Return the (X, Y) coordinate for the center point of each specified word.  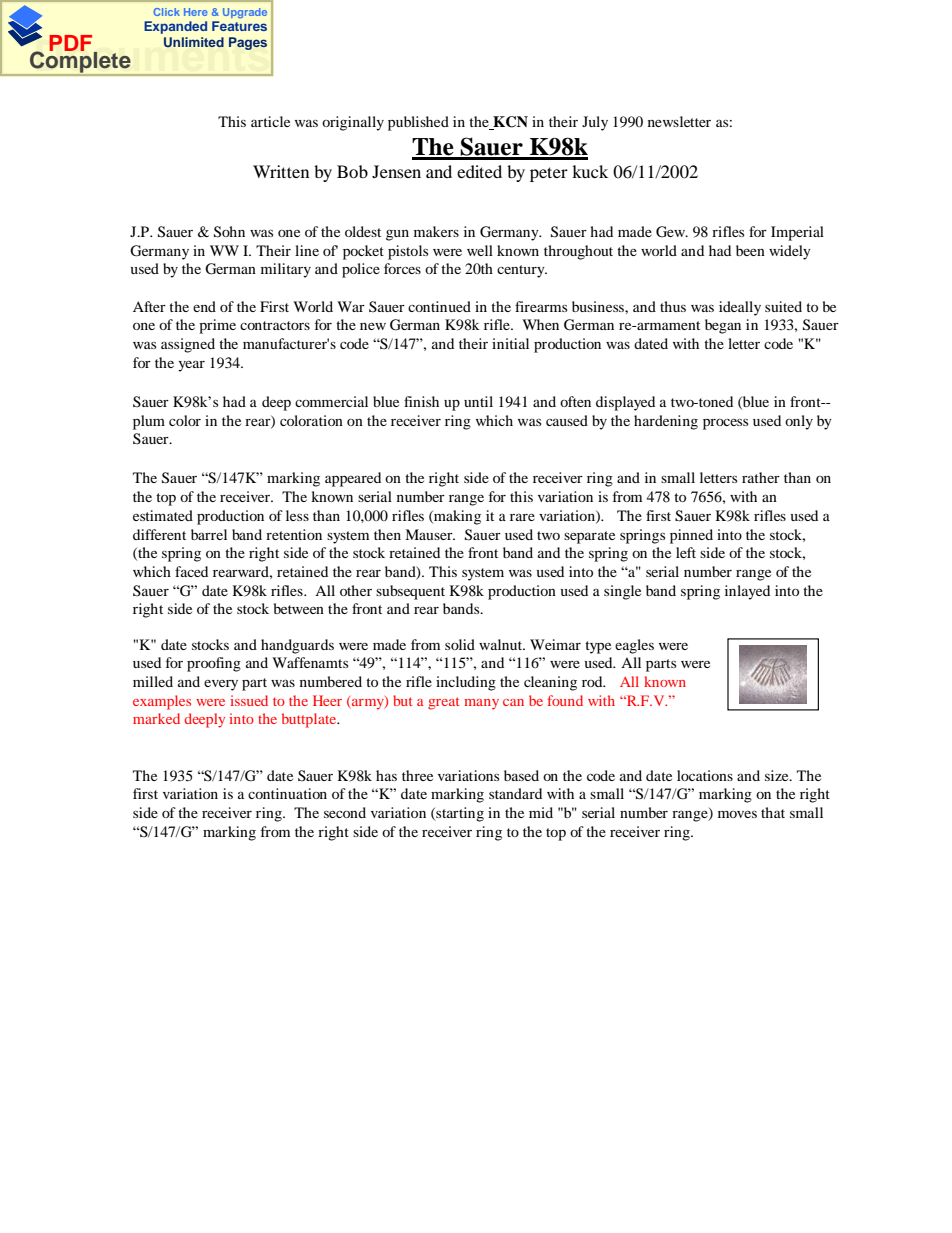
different (159, 534)
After (149, 306)
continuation (287, 793)
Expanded (175, 27)
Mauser (430, 534)
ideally (740, 308)
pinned (691, 536)
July (595, 123)
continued (439, 306)
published (418, 123)
